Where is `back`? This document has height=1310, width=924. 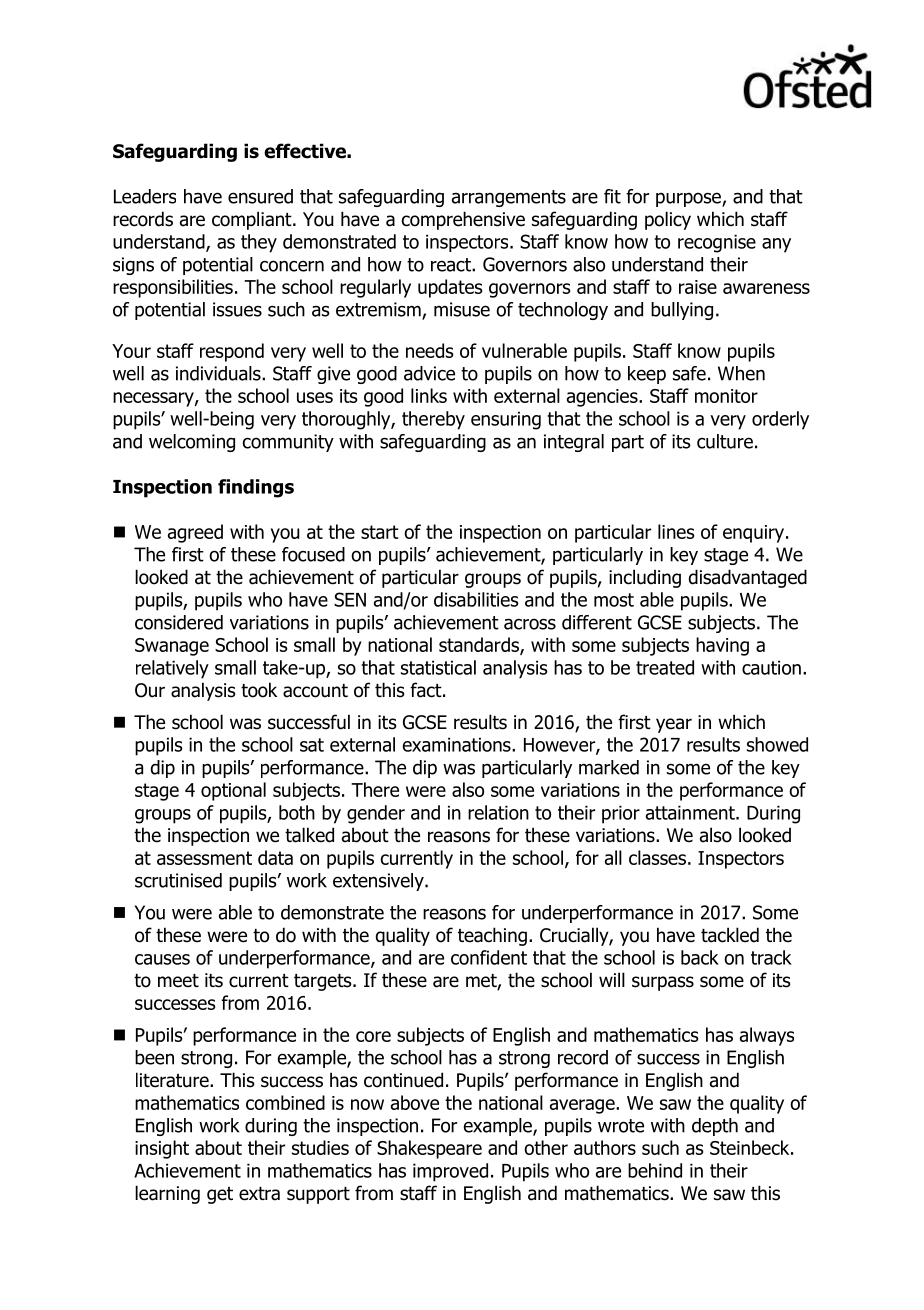 back is located at coordinates (700, 957).
